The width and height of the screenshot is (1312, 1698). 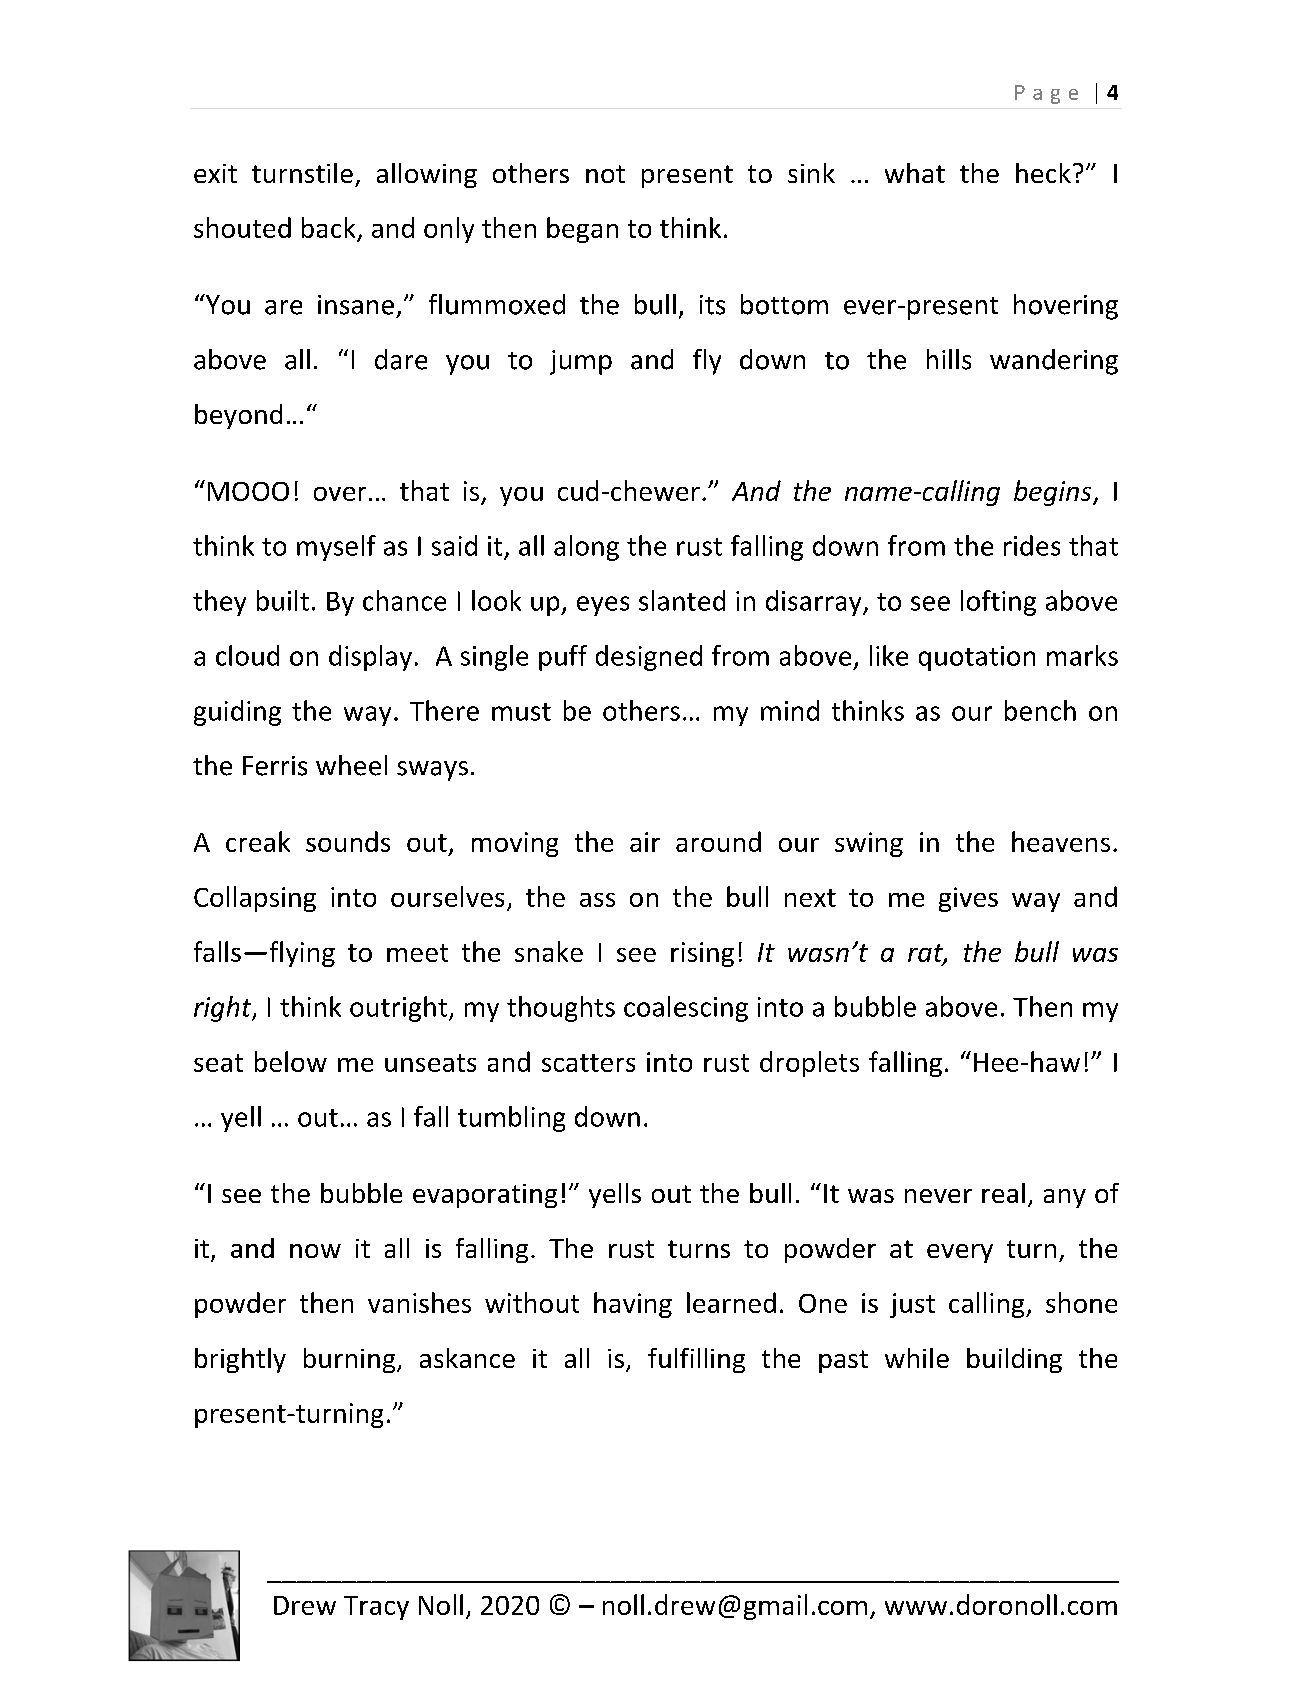 What do you see at coordinates (645, 842) in the screenshot?
I see `air` at bounding box center [645, 842].
